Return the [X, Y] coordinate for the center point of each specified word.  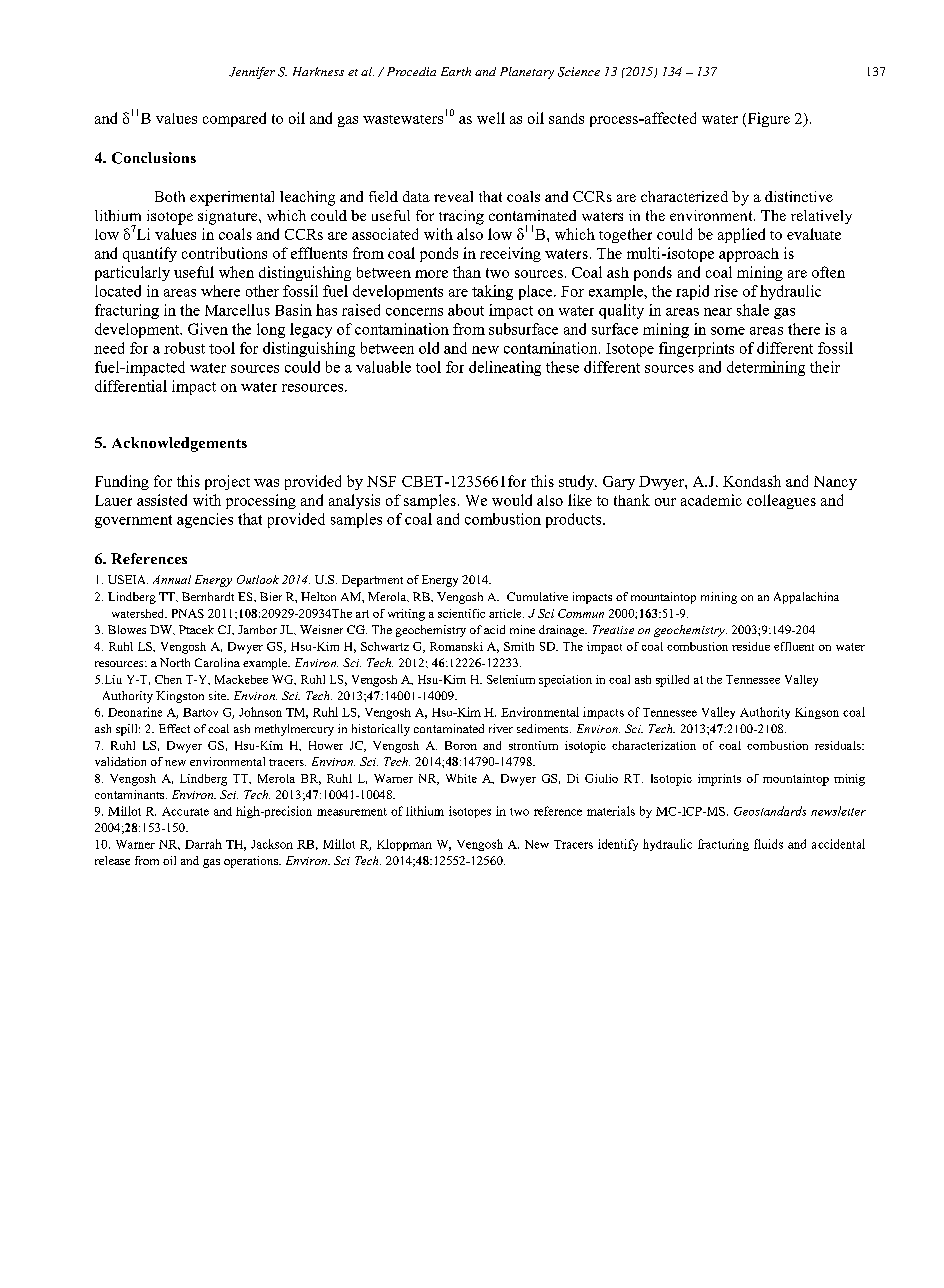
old [429, 348]
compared [234, 119]
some [728, 331]
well [491, 118]
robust [184, 348]
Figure [767, 119]
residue [751, 646]
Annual [172, 579]
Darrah [203, 844]
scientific [461, 613]
